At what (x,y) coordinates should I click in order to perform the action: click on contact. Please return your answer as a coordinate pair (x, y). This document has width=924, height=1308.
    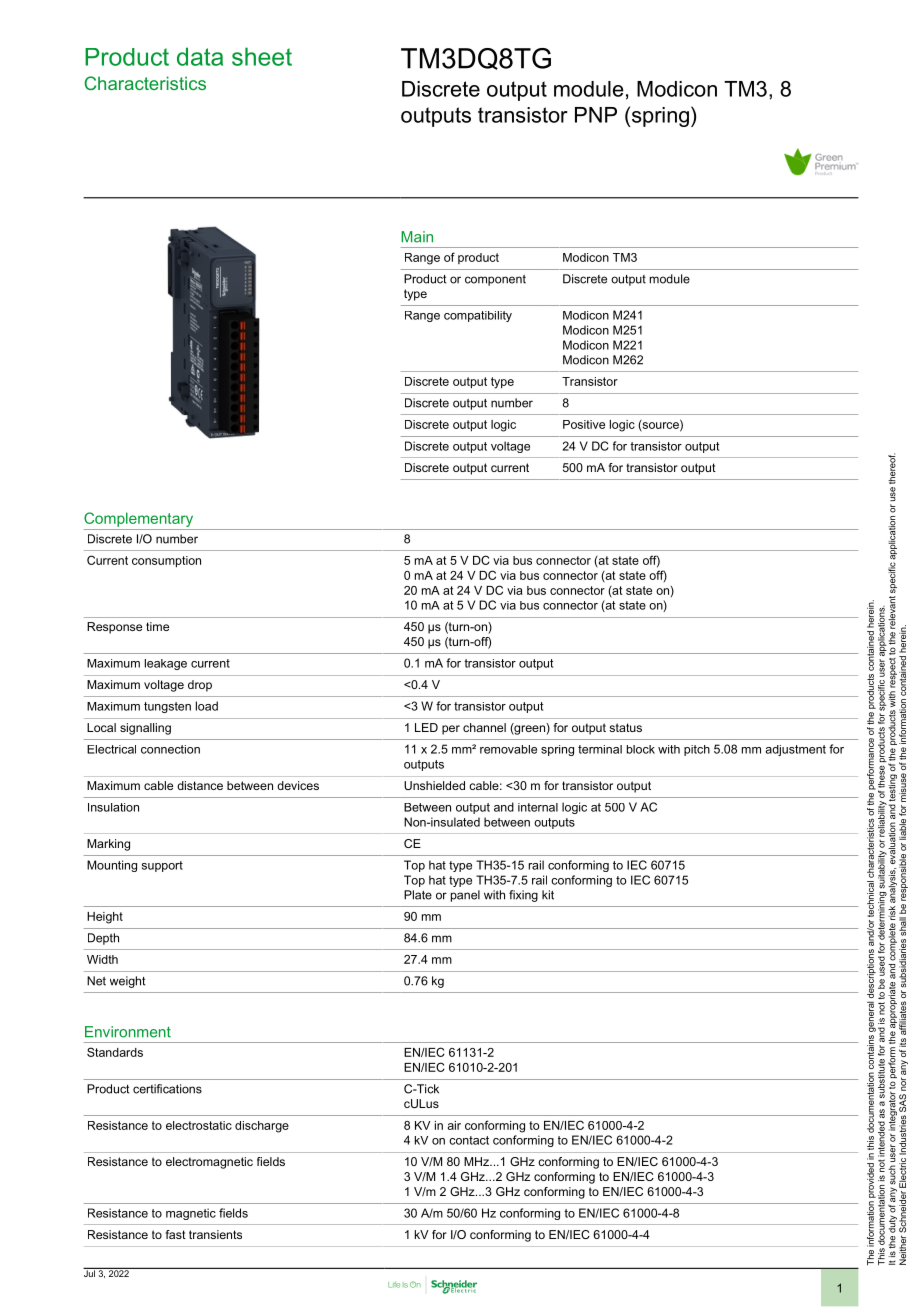
    Looking at the image, I should click on (469, 1140).
